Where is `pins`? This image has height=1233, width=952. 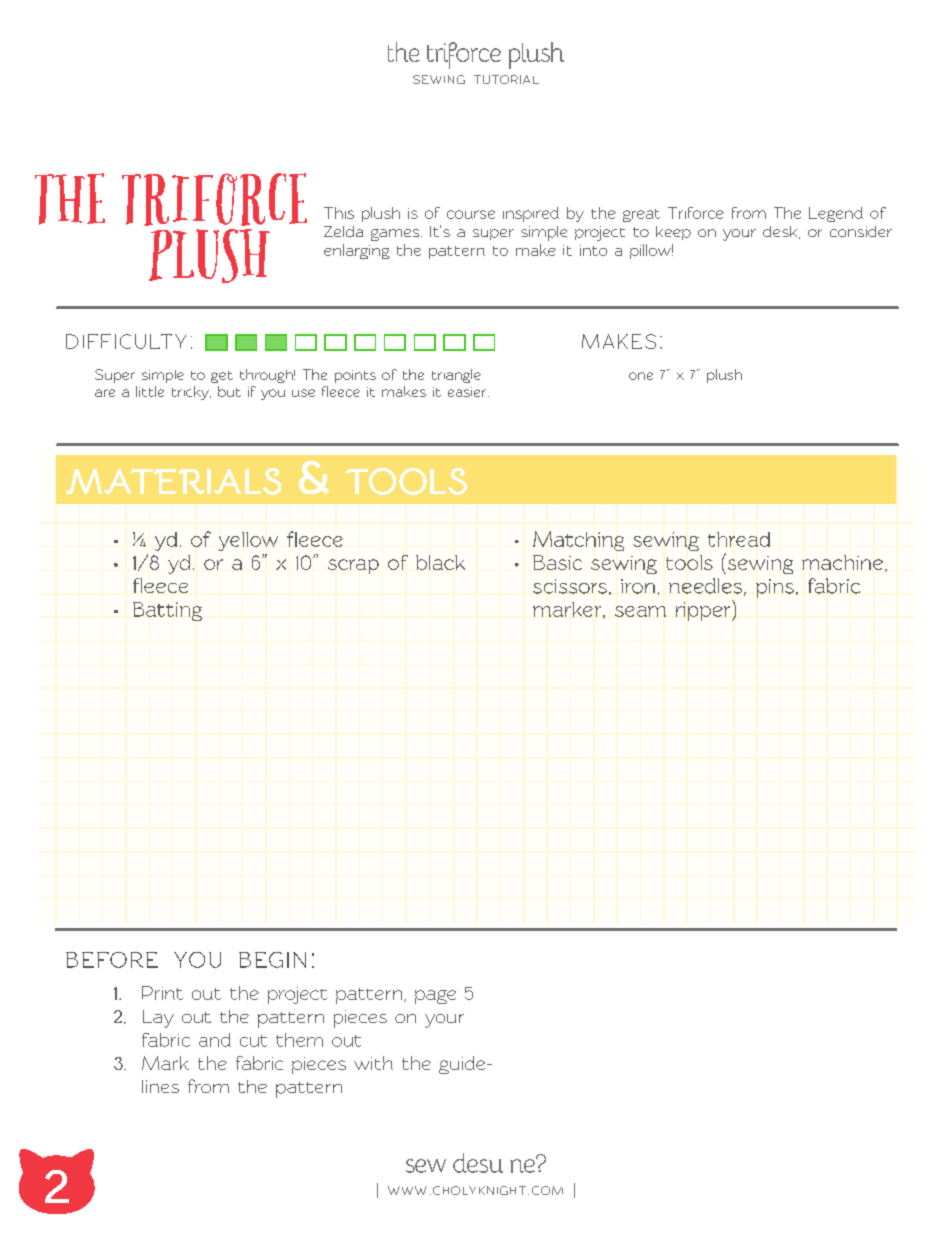 pins is located at coordinates (775, 588).
